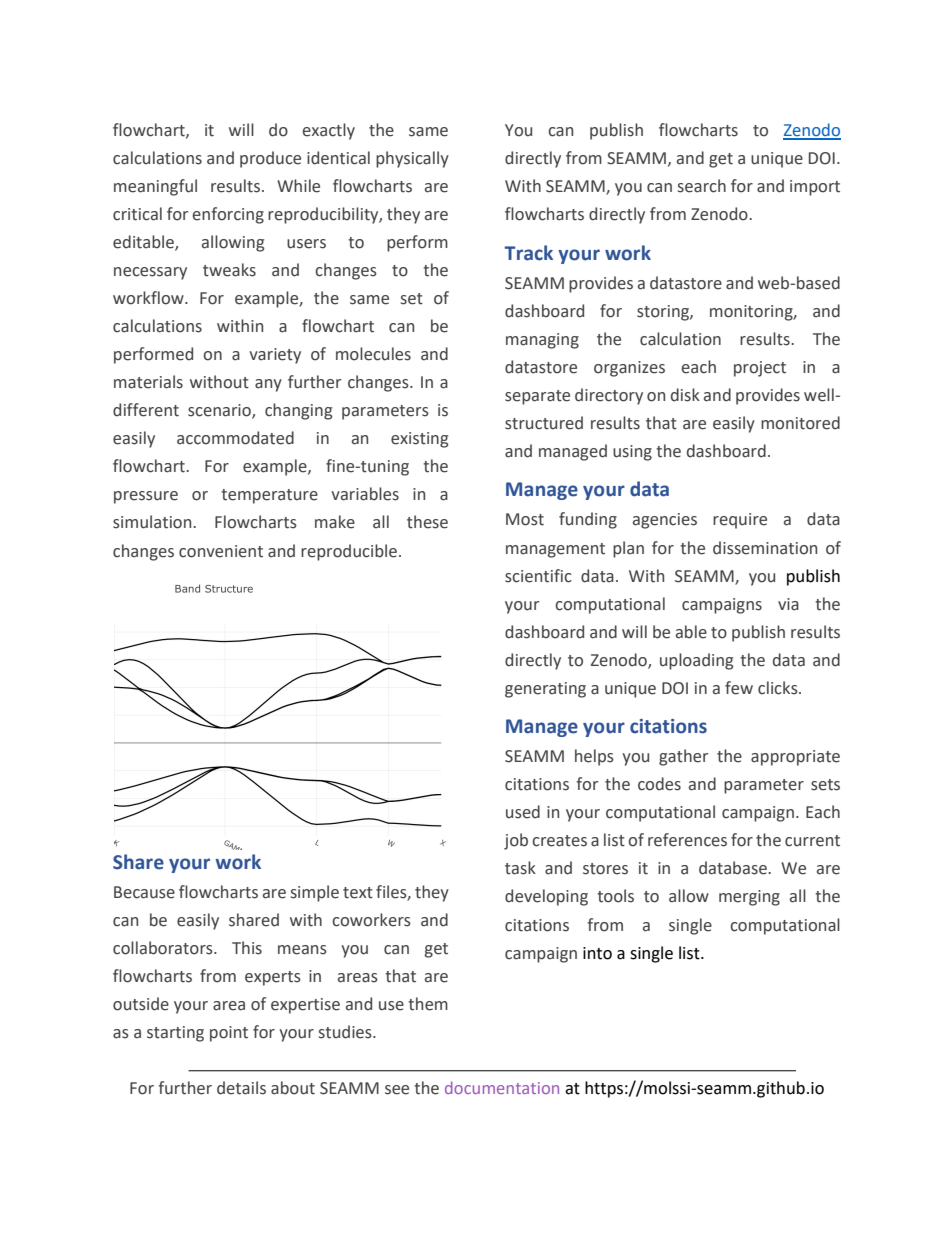  What do you see at coordinates (597, 953) in the screenshot?
I see `into` at bounding box center [597, 953].
